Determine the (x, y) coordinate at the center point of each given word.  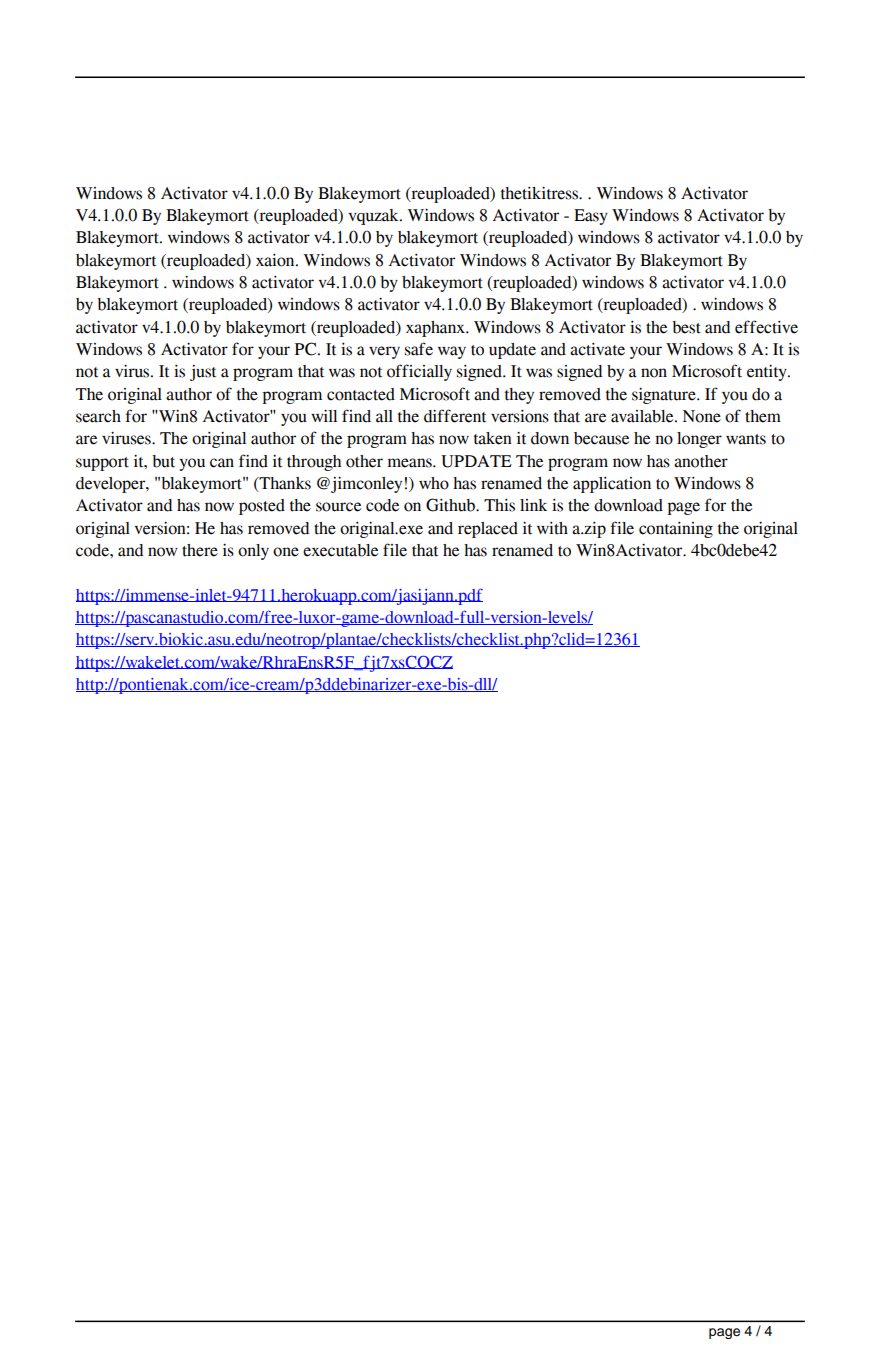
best (686, 327)
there (200, 550)
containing (676, 530)
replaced (488, 530)
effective (766, 327)
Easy (591, 217)
